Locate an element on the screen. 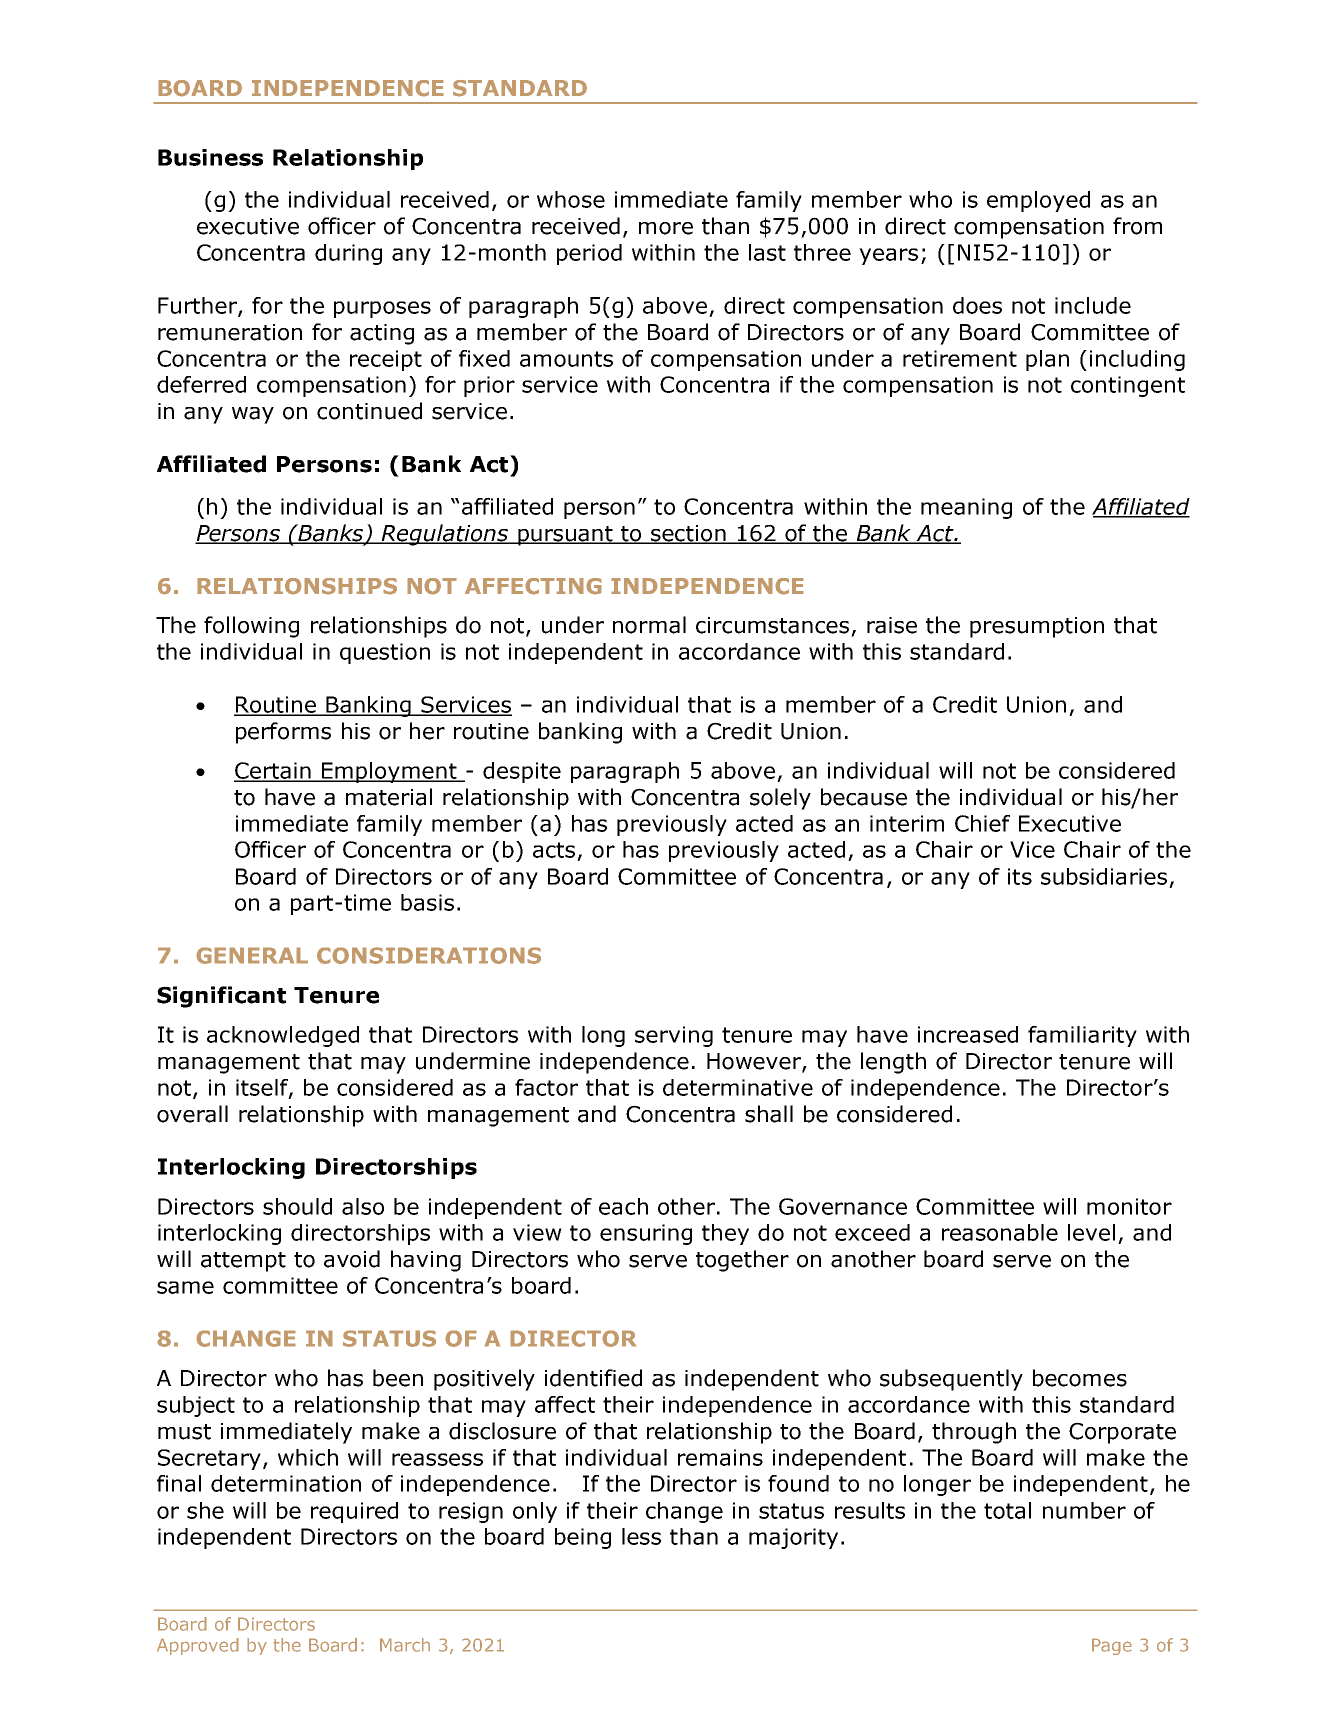 The image size is (1331, 1723). Page is located at coordinates (1112, 1646).
